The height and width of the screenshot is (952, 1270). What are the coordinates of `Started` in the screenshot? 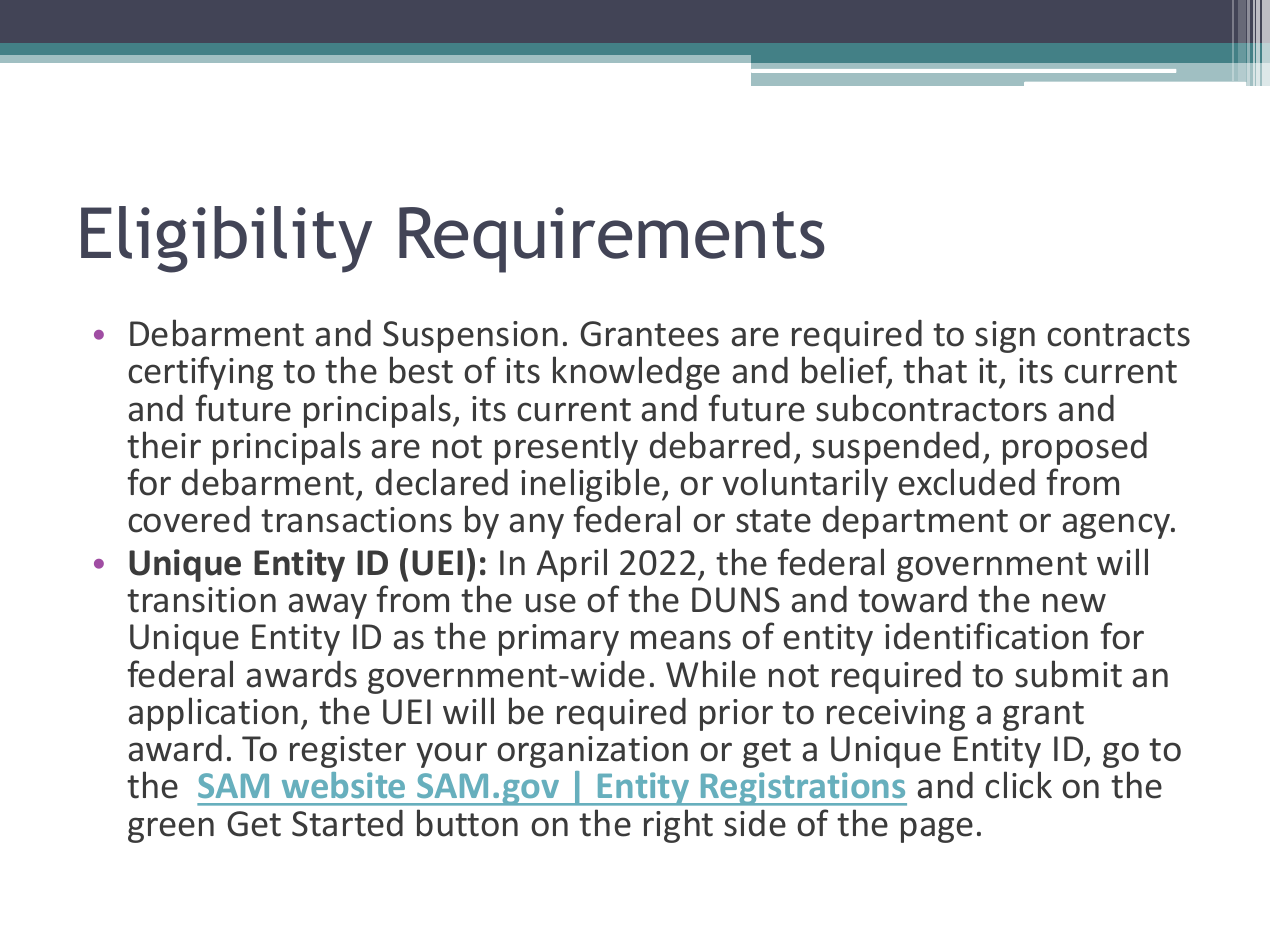 It's located at (347, 823).
